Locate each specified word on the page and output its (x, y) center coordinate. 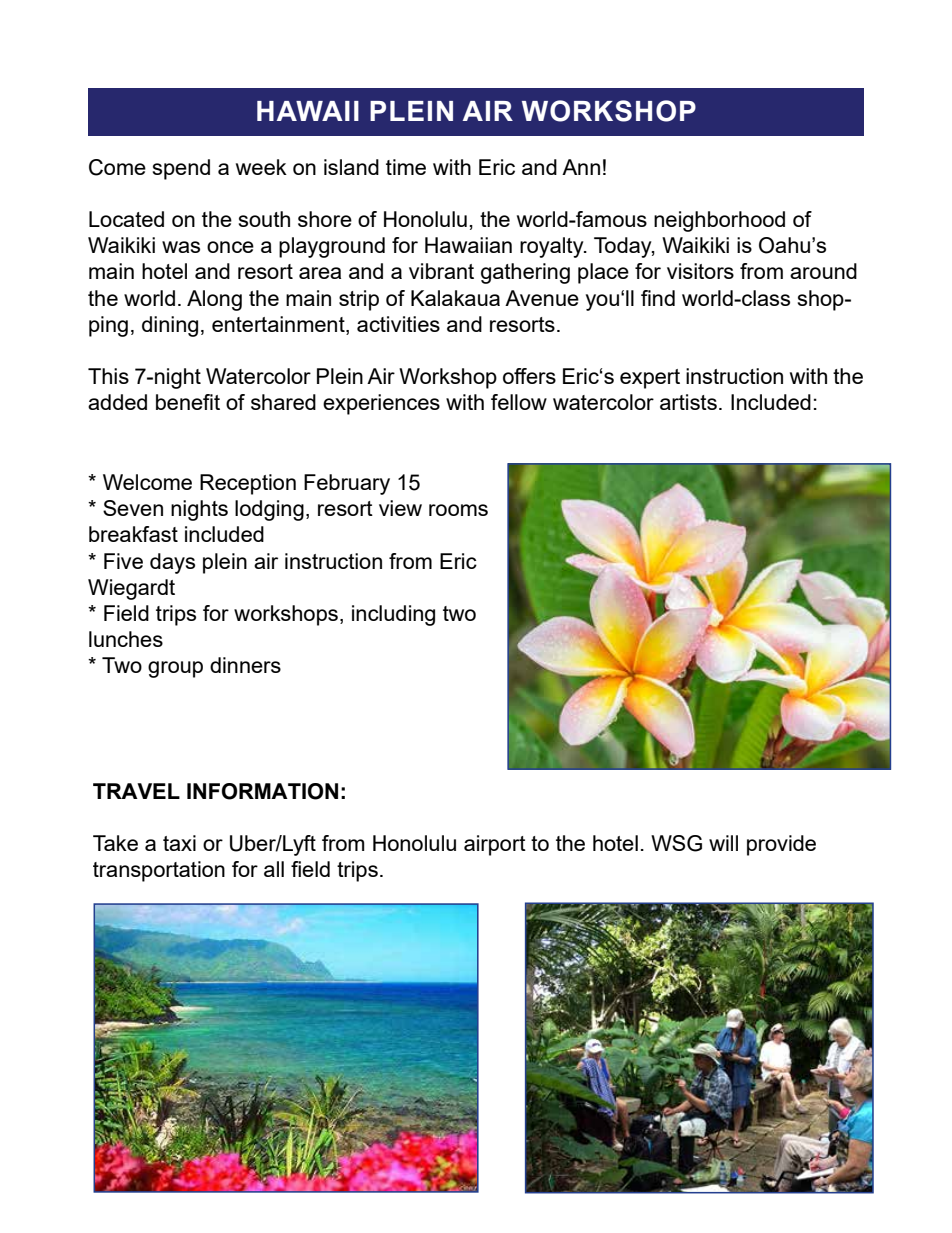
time (406, 167)
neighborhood (719, 221)
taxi (179, 843)
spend (181, 169)
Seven (133, 508)
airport (495, 845)
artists (688, 402)
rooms (458, 510)
